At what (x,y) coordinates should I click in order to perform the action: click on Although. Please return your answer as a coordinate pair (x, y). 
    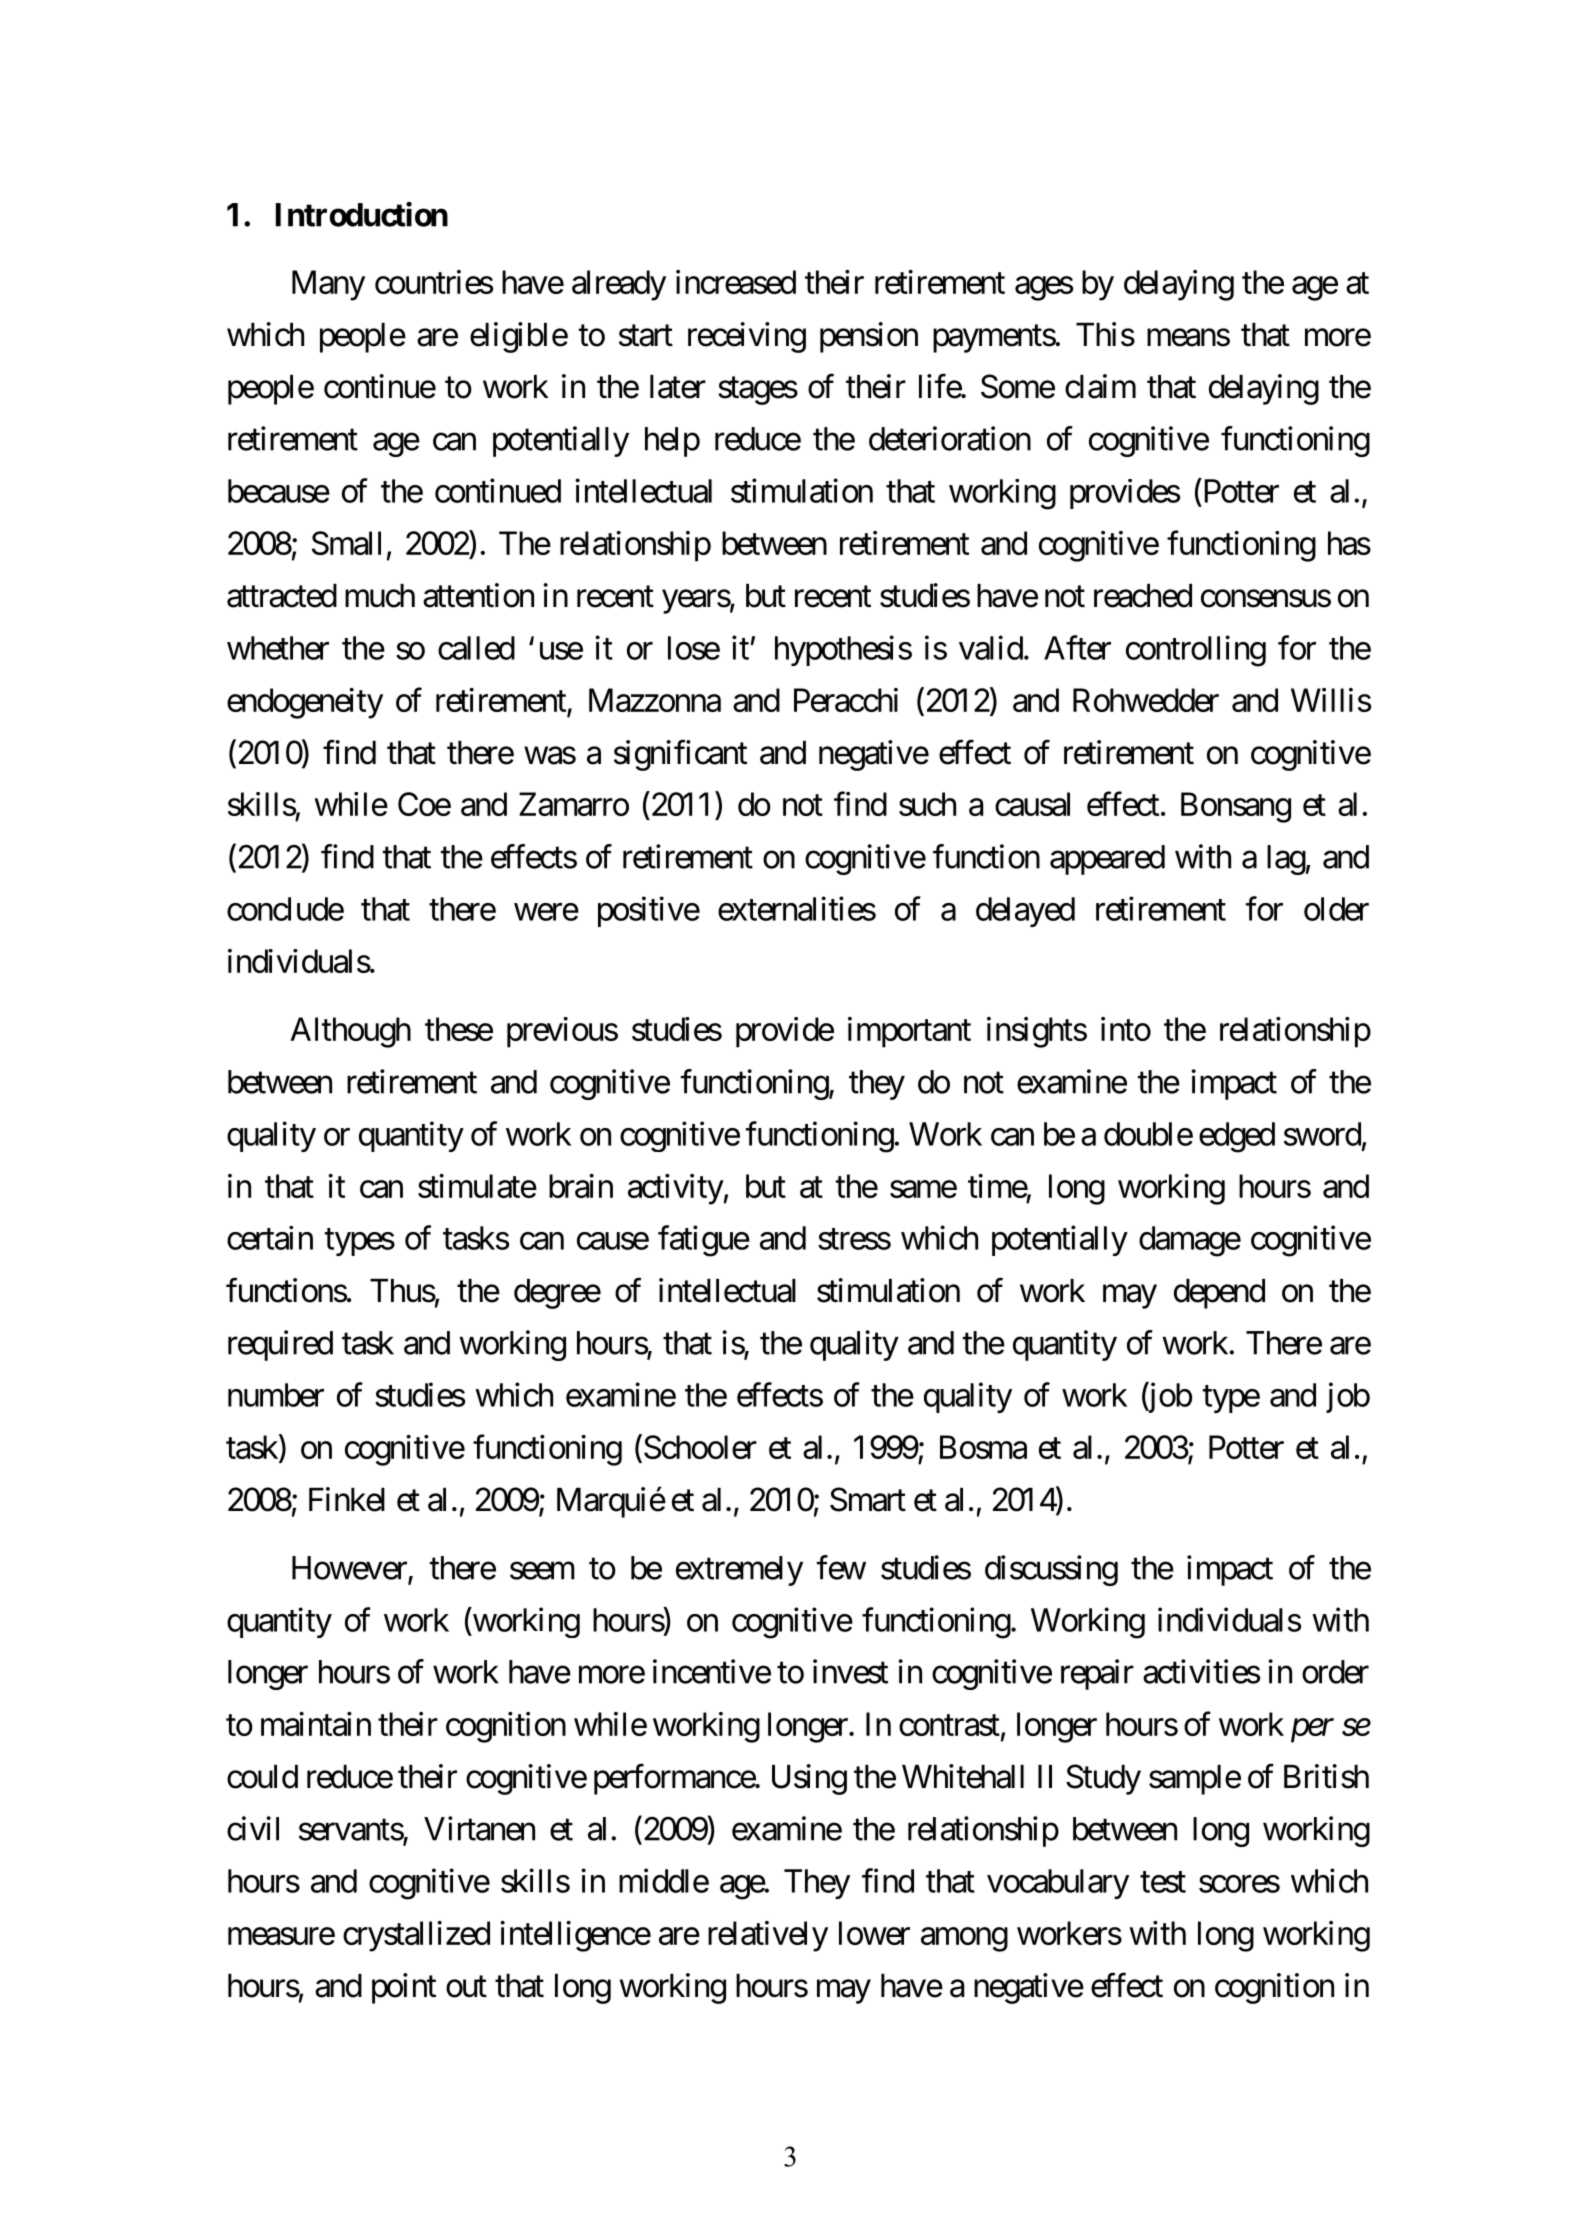
    Looking at the image, I should click on (350, 1032).
